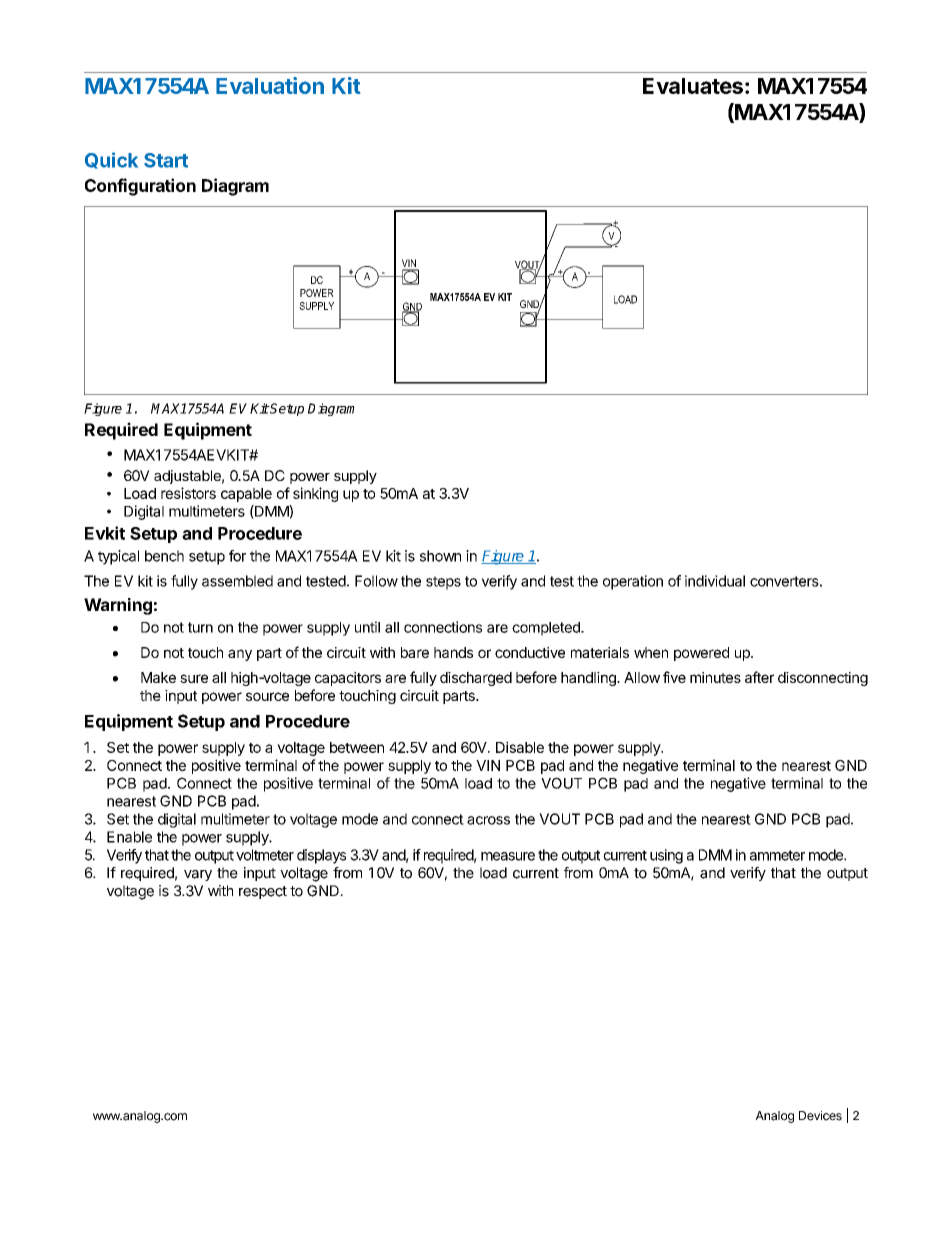 The image size is (952, 1233). Describe the element at coordinates (166, 160) in the screenshot. I see `Start` at that location.
